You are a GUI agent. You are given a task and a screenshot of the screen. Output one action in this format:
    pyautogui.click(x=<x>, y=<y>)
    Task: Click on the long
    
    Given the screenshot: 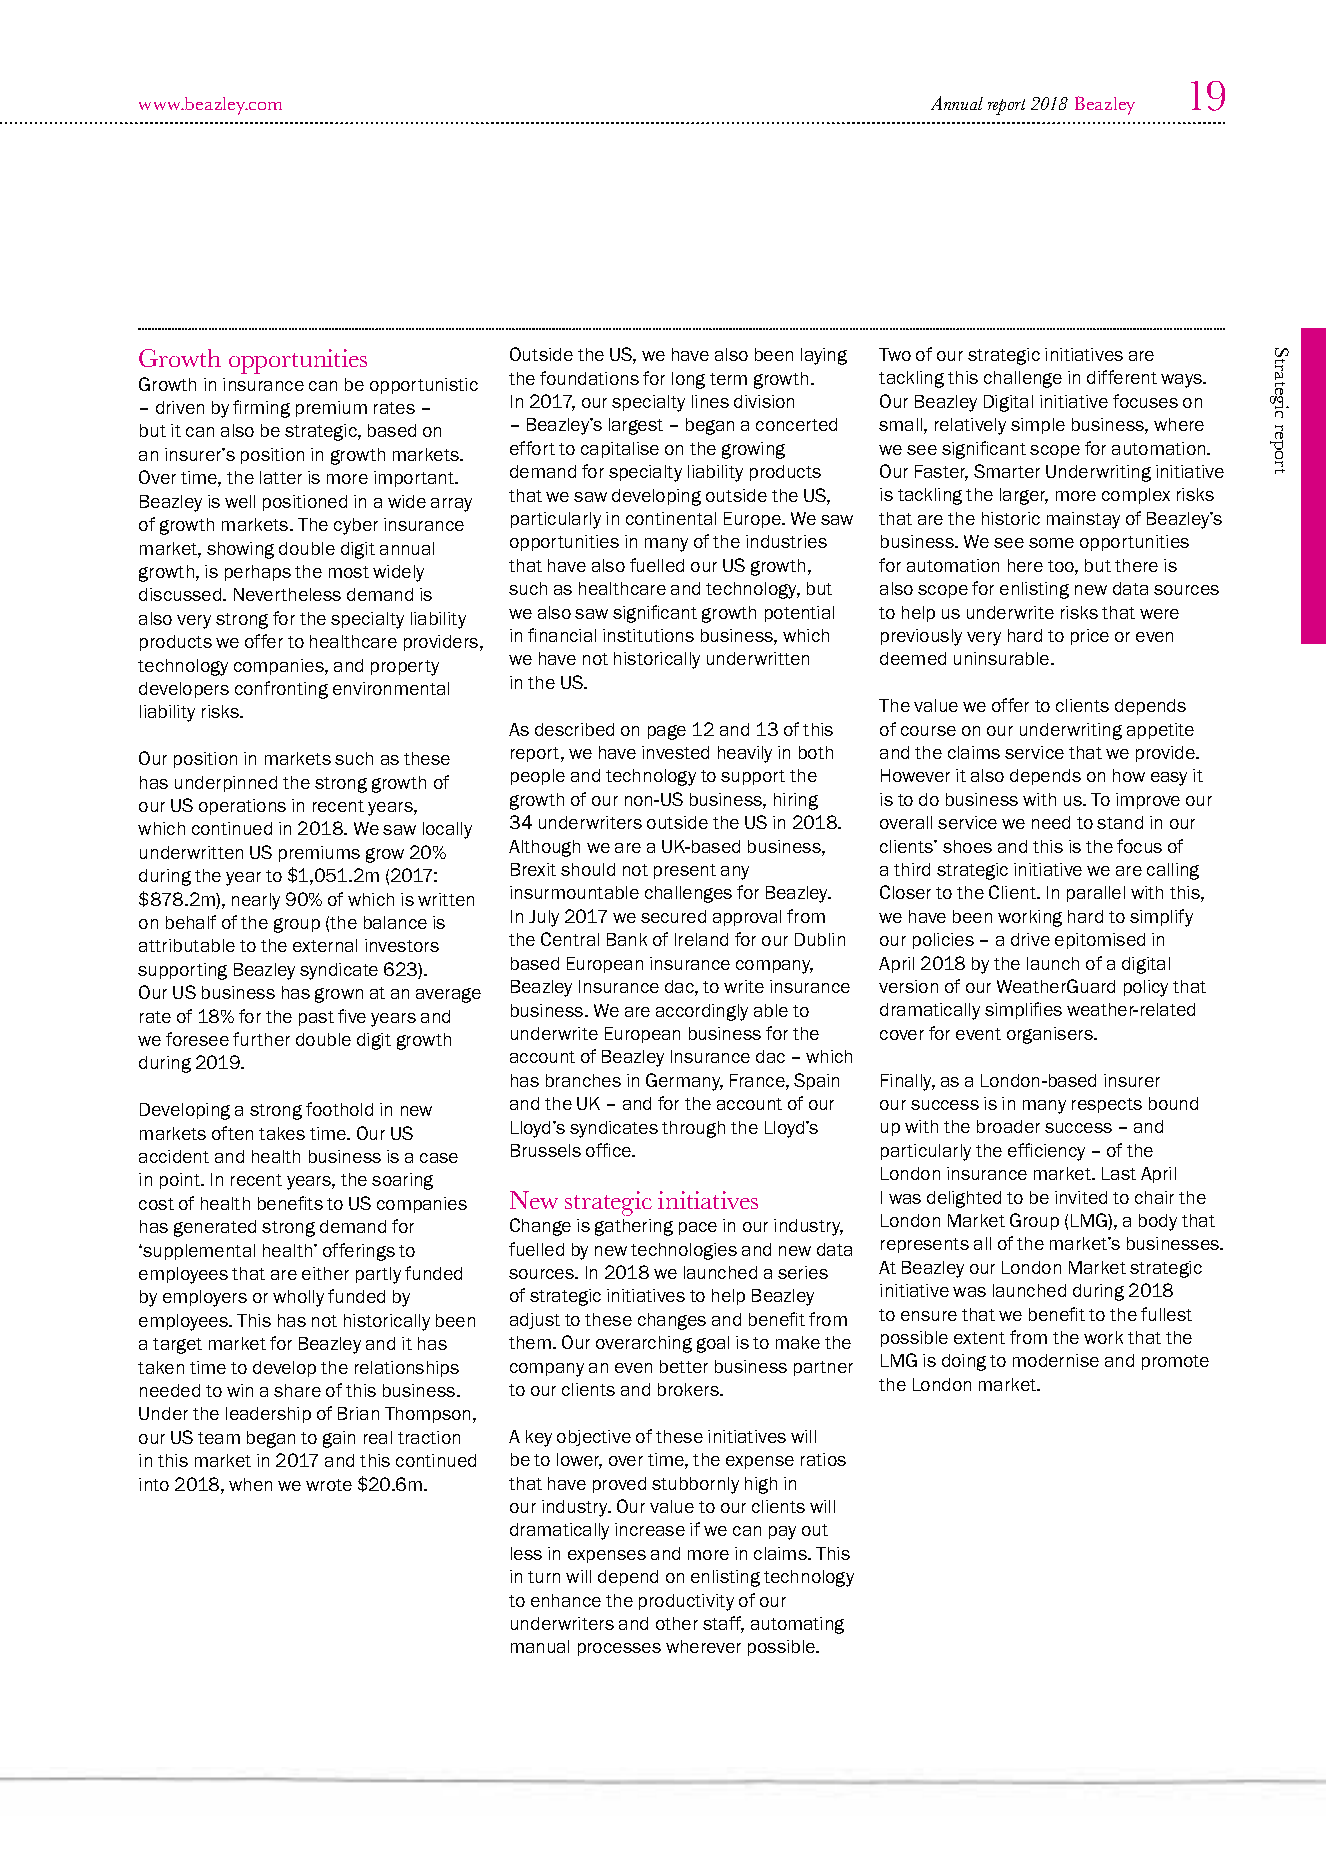 What is the action you would take?
    pyautogui.click(x=688, y=380)
